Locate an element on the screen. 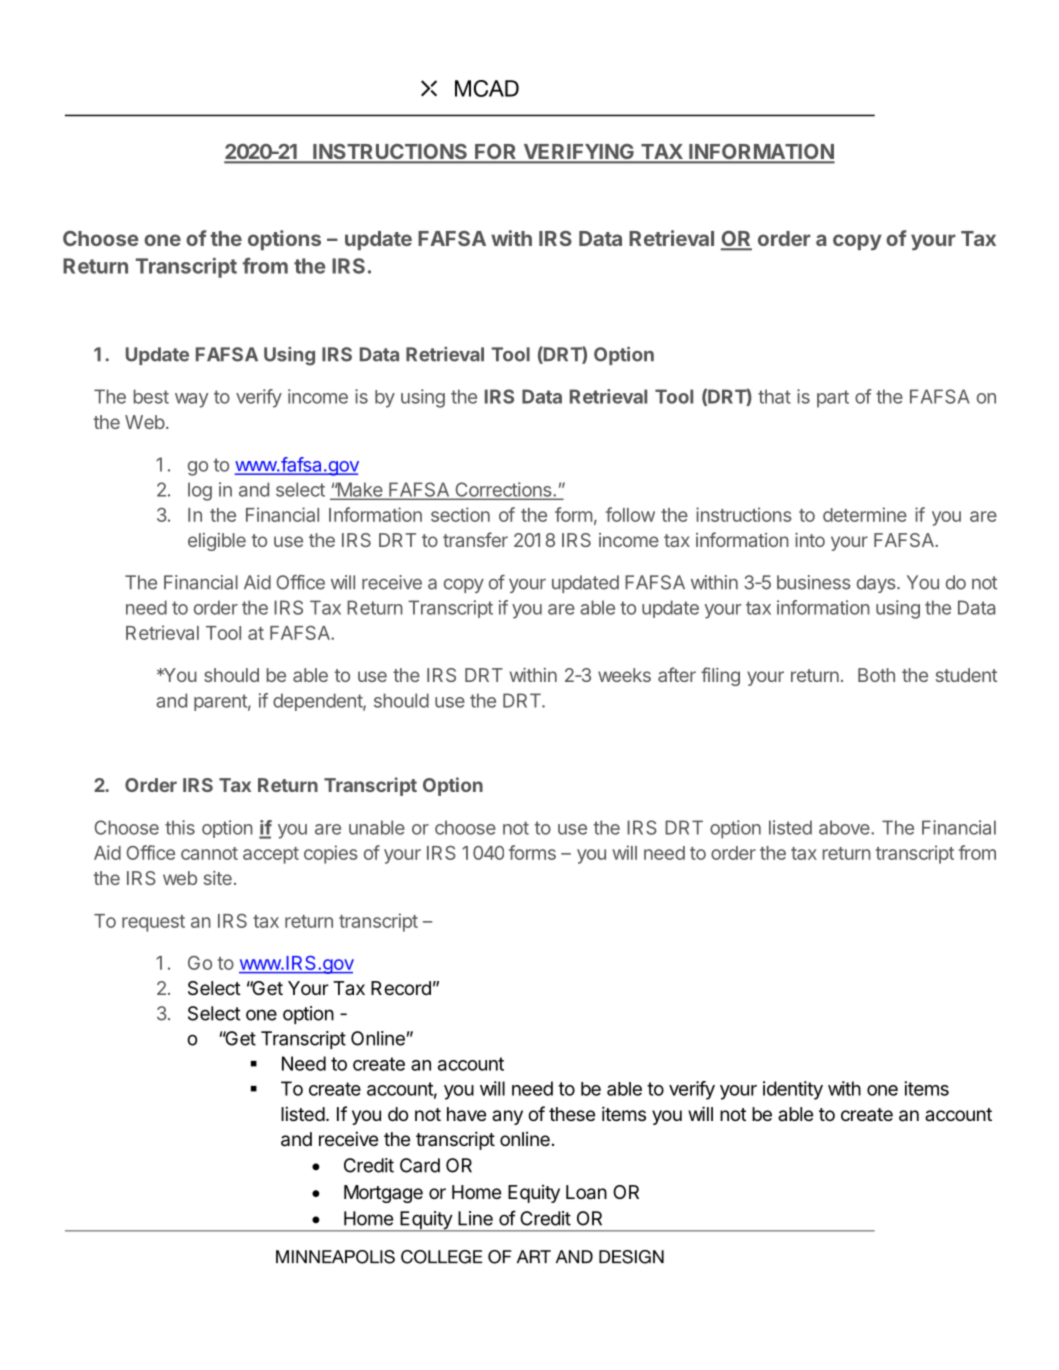 The image size is (1059, 1370). any is located at coordinates (507, 1117).
